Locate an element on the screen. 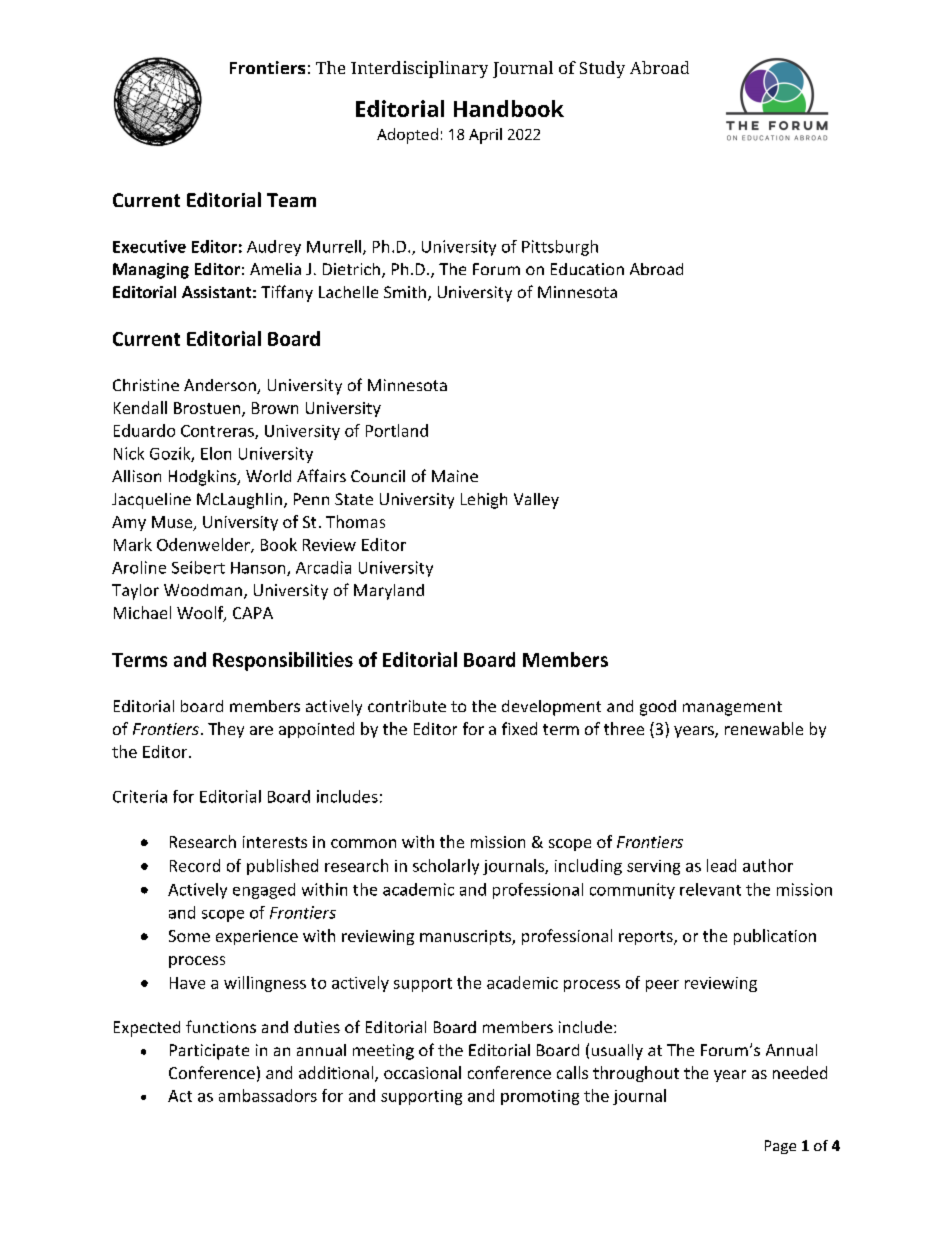 The width and height of the screenshot is (952, 1233). Smith is located at coordinates (405, 292).
